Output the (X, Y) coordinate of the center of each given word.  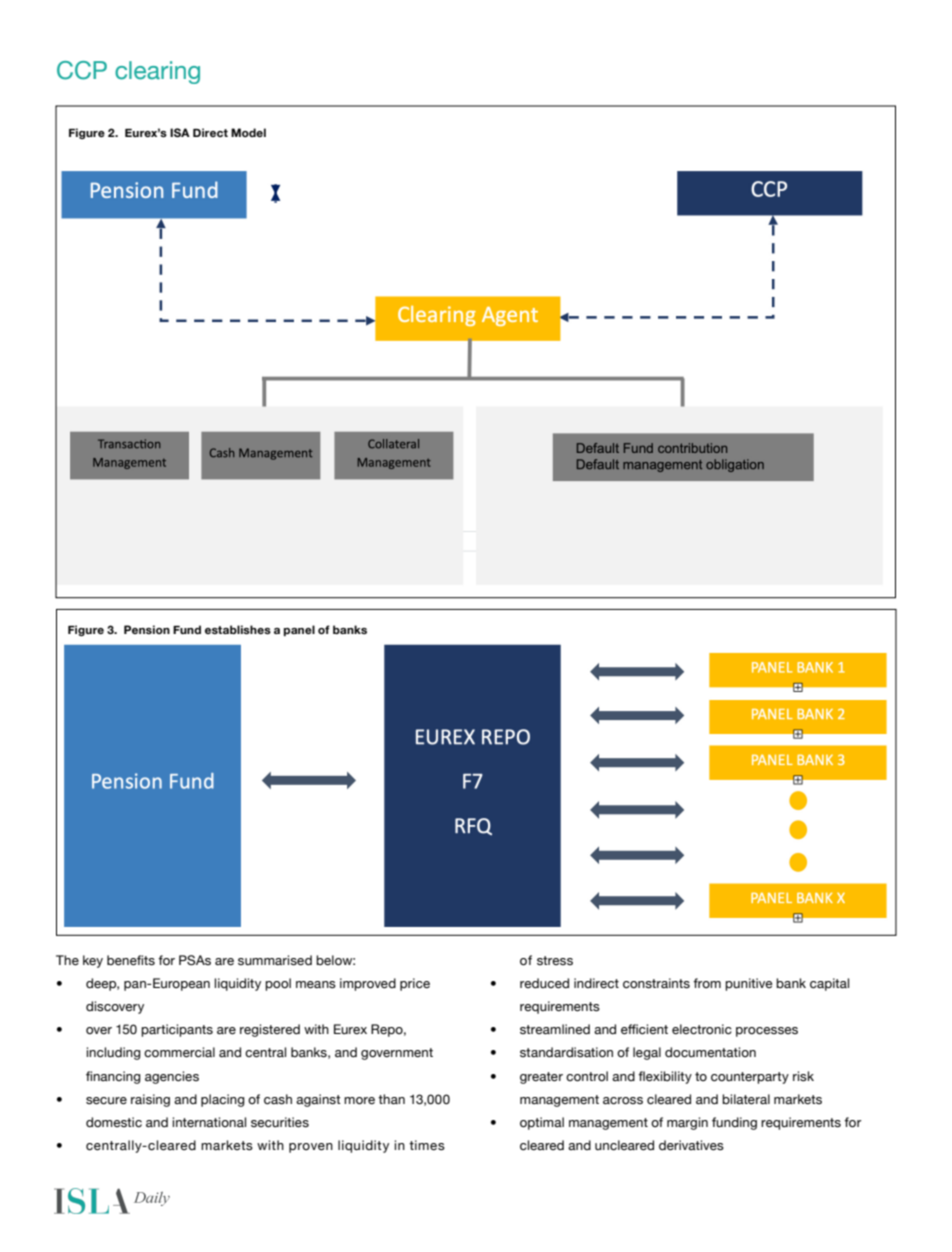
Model (248, 132)
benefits (131, 960)
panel (299, 630)
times (427, 1145)
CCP (82, 70)
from (707, 983)
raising (150, 1100)
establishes (238, 629)
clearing (157, 72)
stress (555, 960)
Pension (147, 629)
